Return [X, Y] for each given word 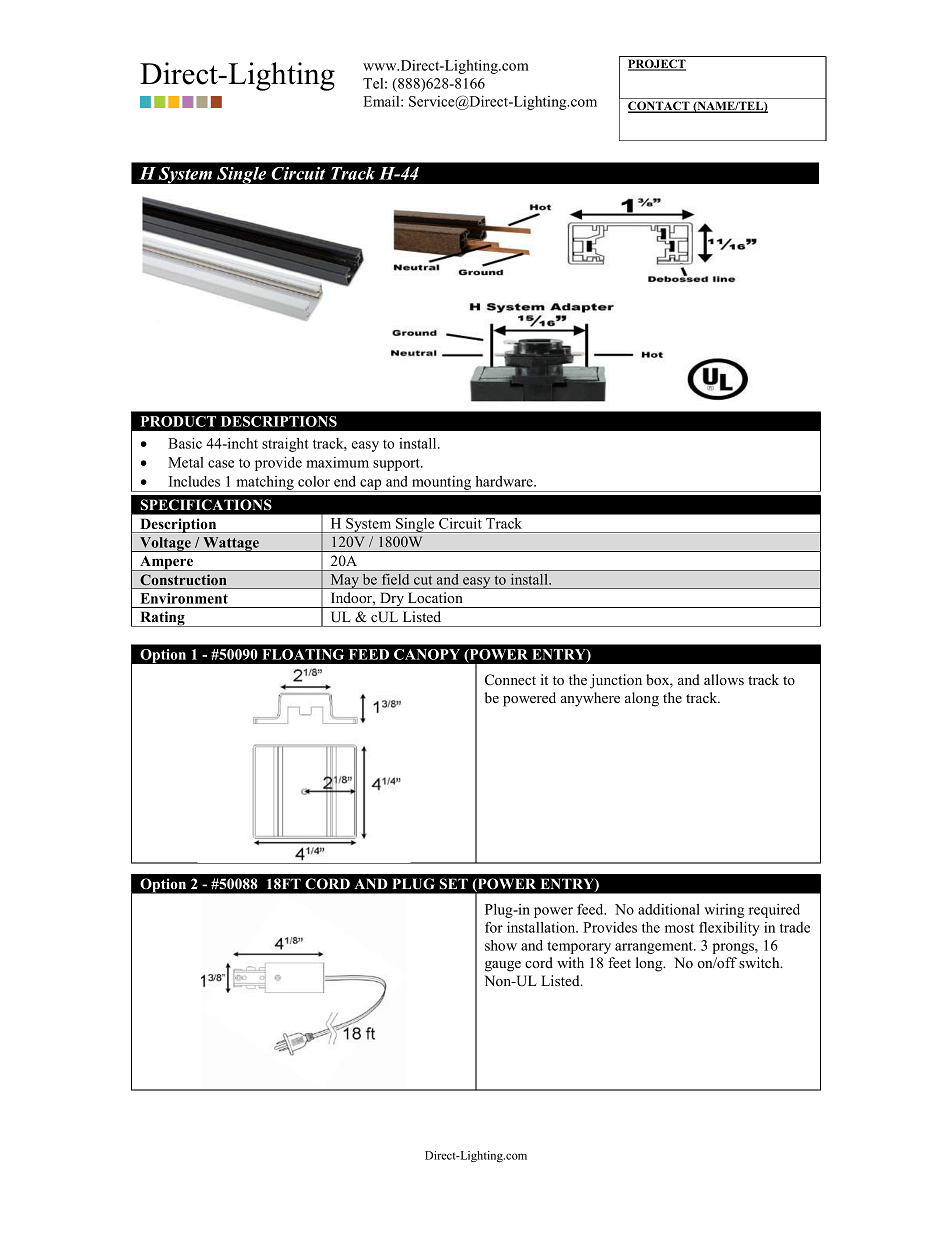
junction [616, 681]
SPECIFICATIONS [206, 505]
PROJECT [657, 65]
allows [724, 679]
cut [423, 580]
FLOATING [303, 654]
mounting [442, 484]
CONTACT [660, 107]
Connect [510, 680]
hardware [505, 481]
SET [453, 884]
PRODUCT [178, 421]
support [397, 464]
